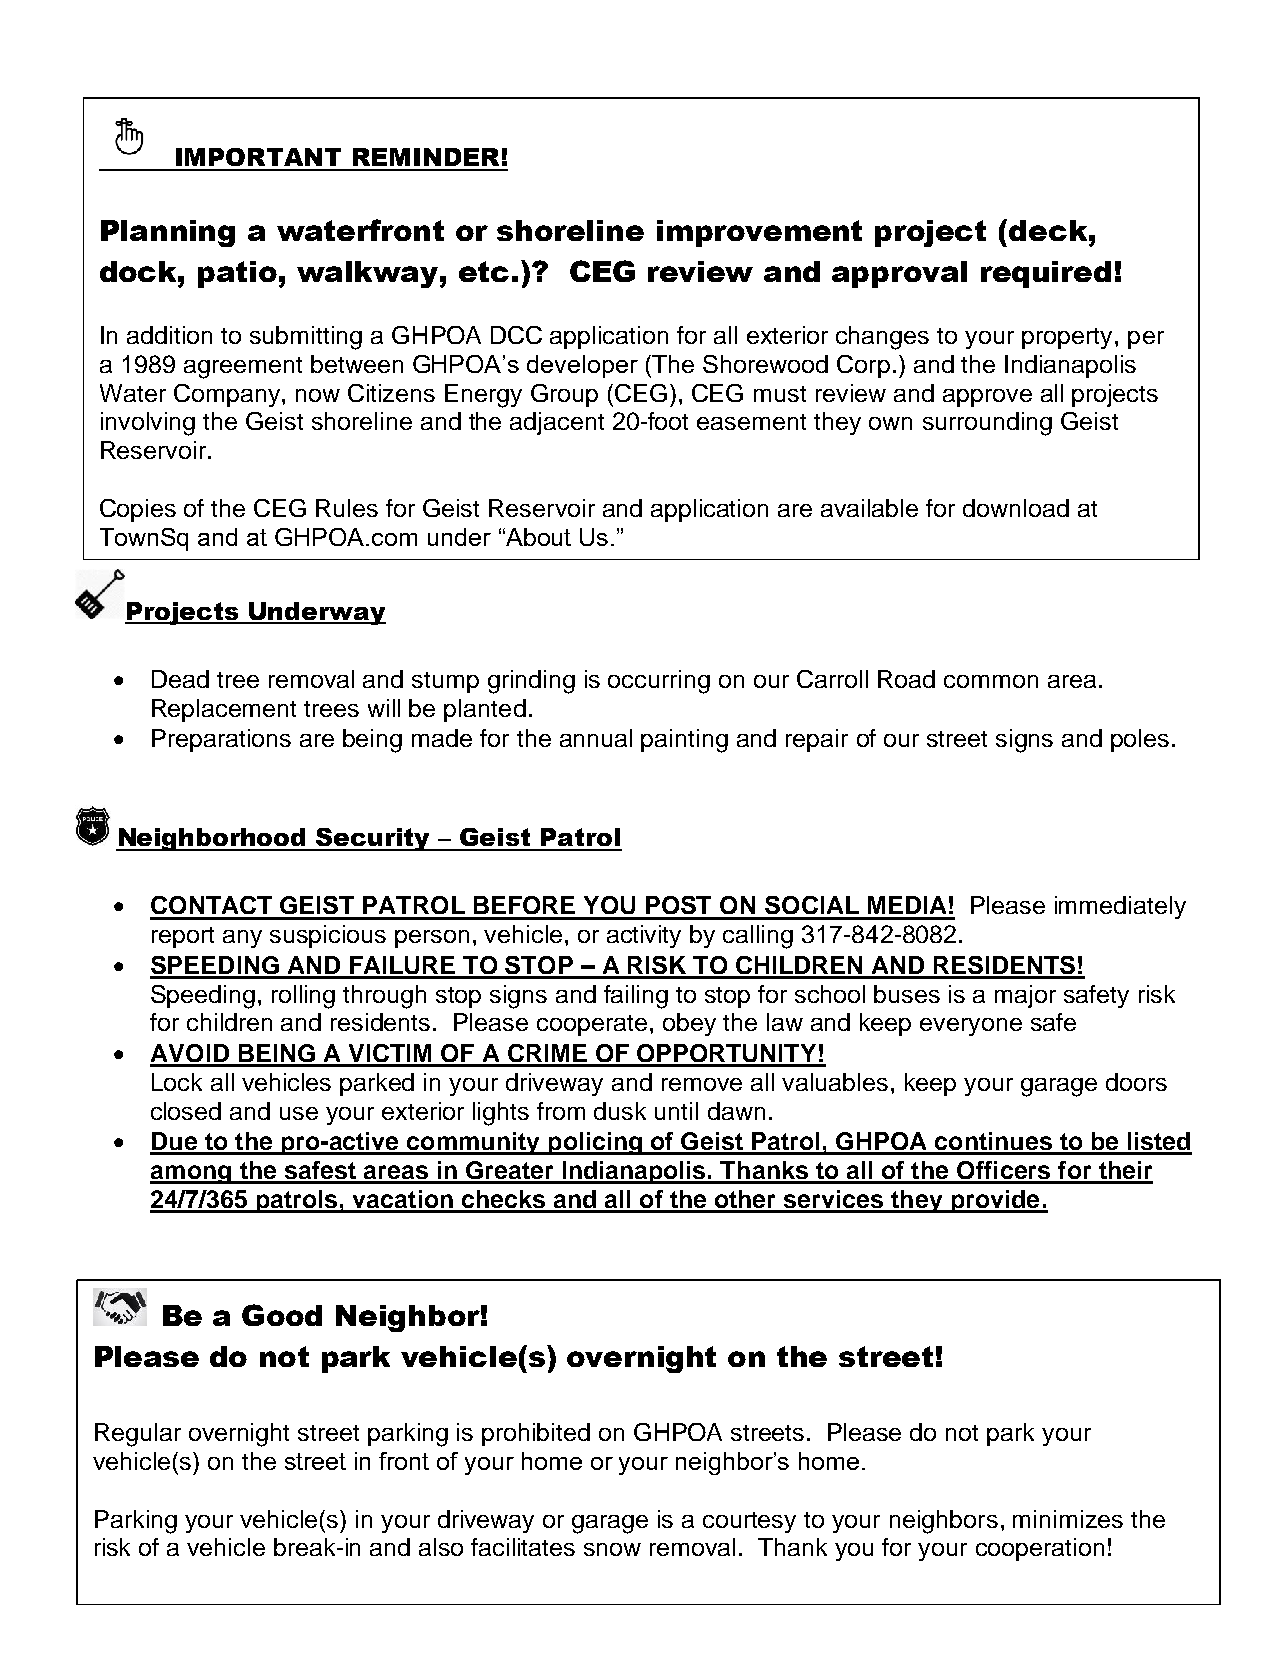 The image size is (1278, 1654). Describe the element at coordinates (644, 936) in the page. I see `activity` at that location.
